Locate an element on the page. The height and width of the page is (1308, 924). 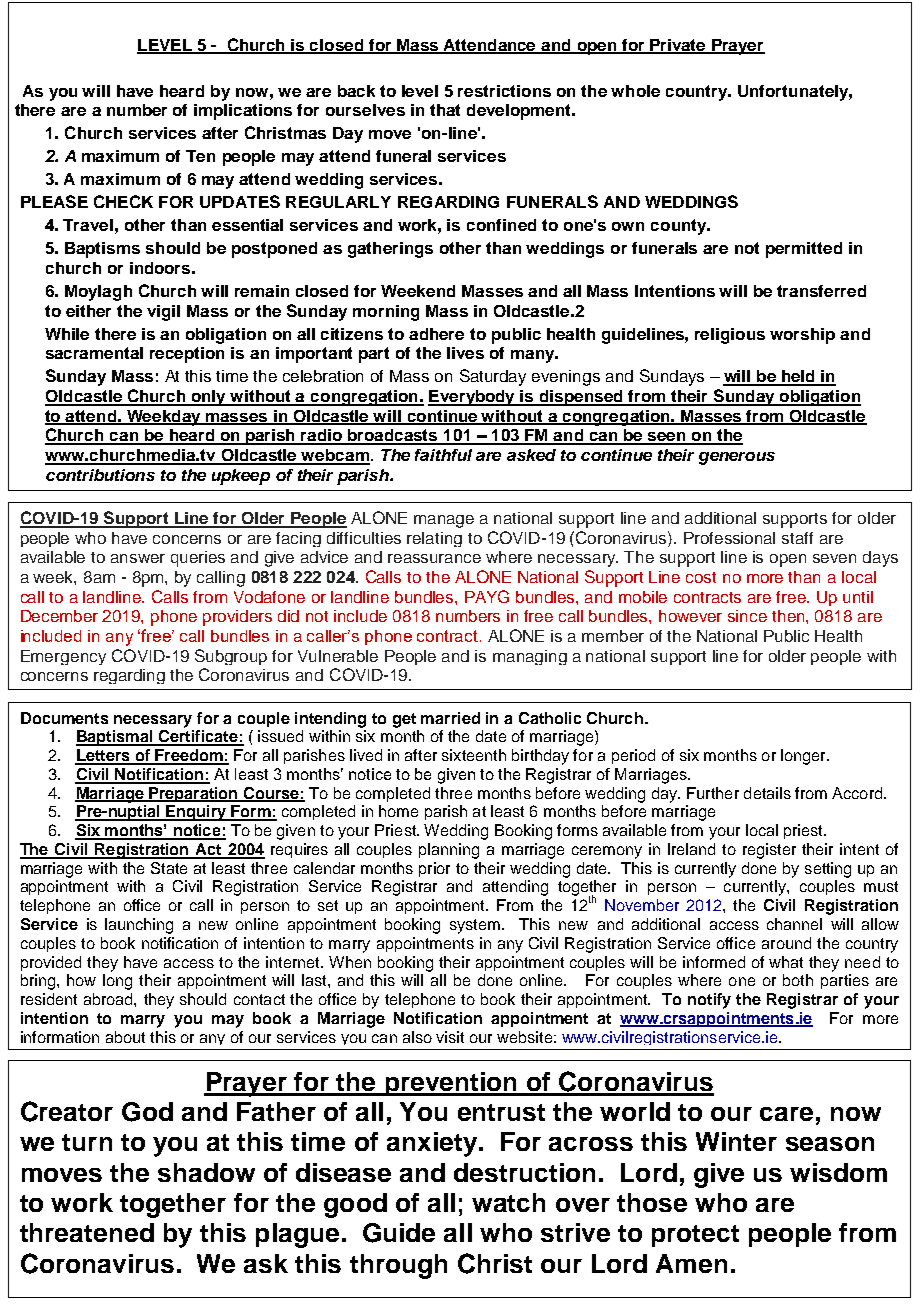
implications is located at coordinates (243, 112).
